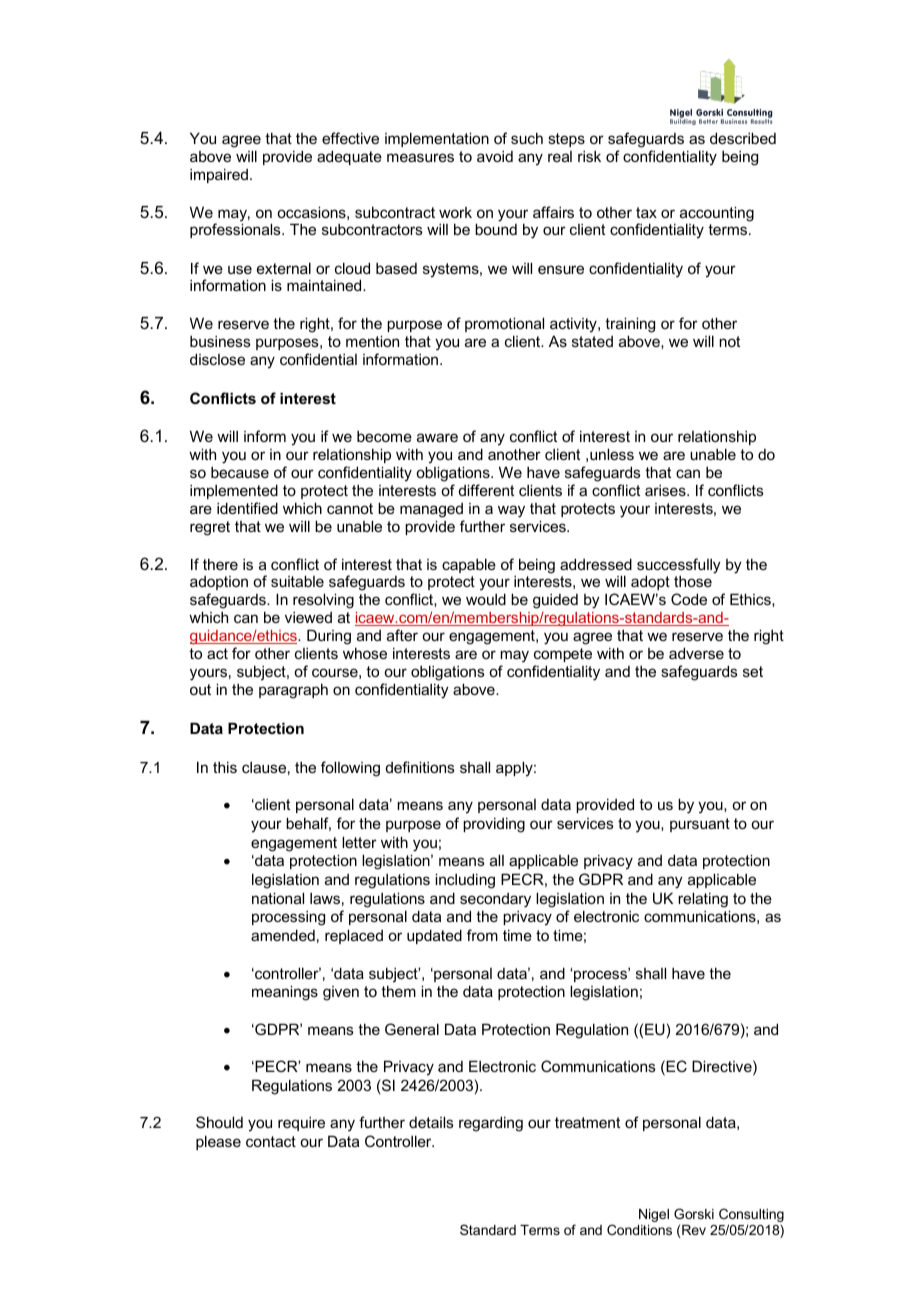 Image resolution: width=924 pixels, height=1308 pixels. I want to click on regarding, so click(491, 1124).
